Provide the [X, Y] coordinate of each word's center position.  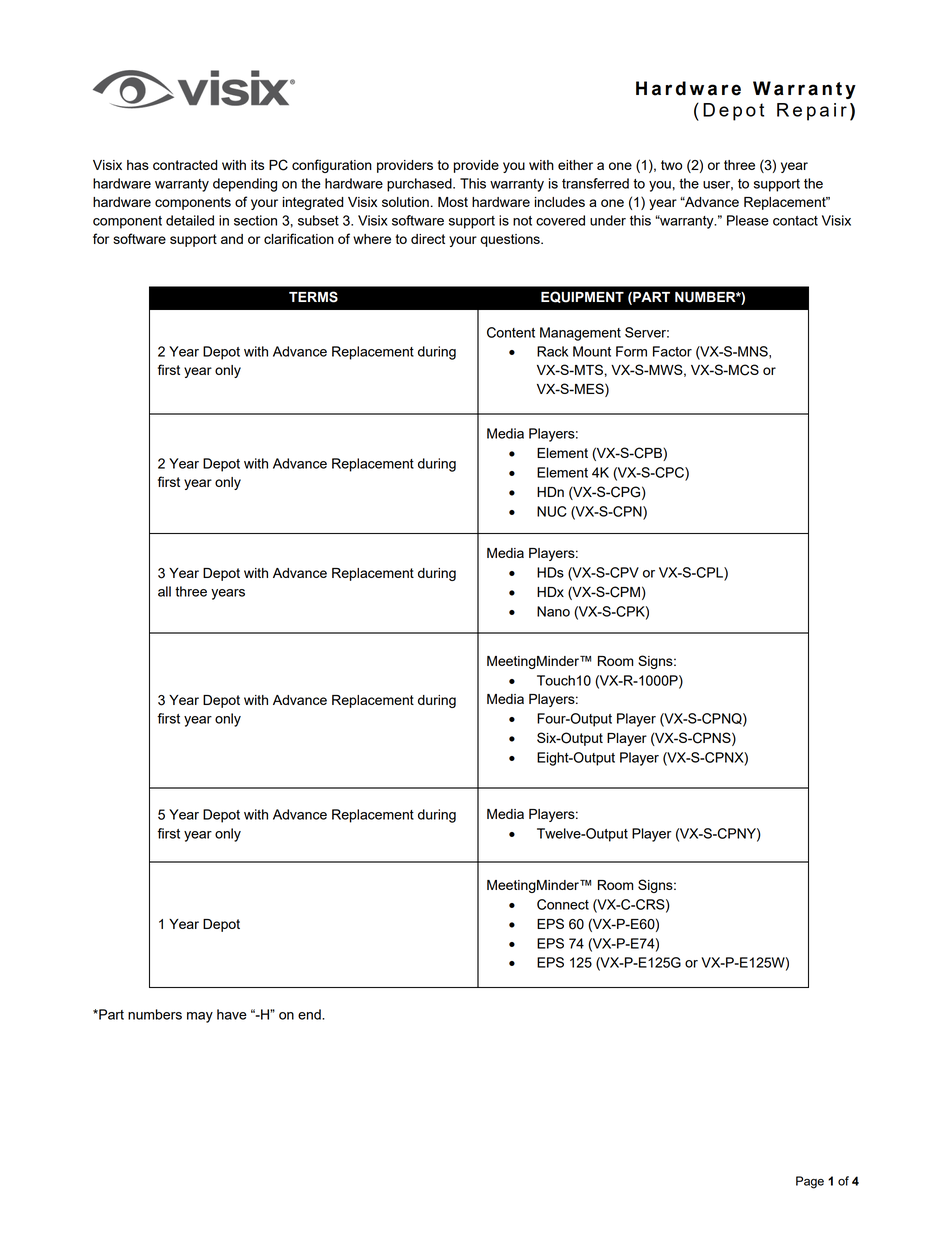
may [200, 1017]
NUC [552, 511]
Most [453, 202]
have [232, 1014]
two [671, 165]
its [257, 165]
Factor [672, 351]
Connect [563, 904]
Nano [553, 611]
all [164, 591]
